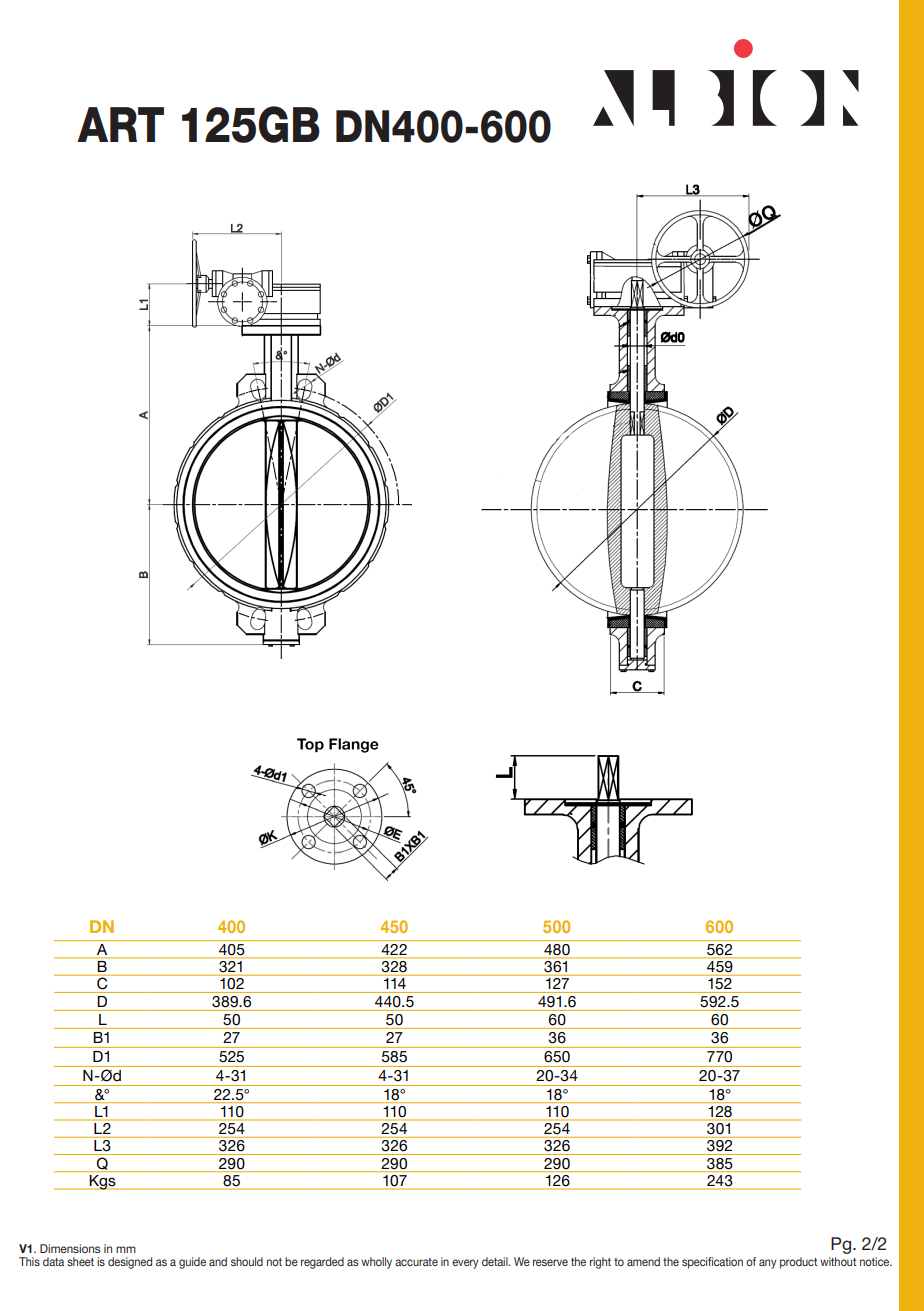 This screenshot has width=924, height=1311. I want to click on detail, so click(496, 1261).
